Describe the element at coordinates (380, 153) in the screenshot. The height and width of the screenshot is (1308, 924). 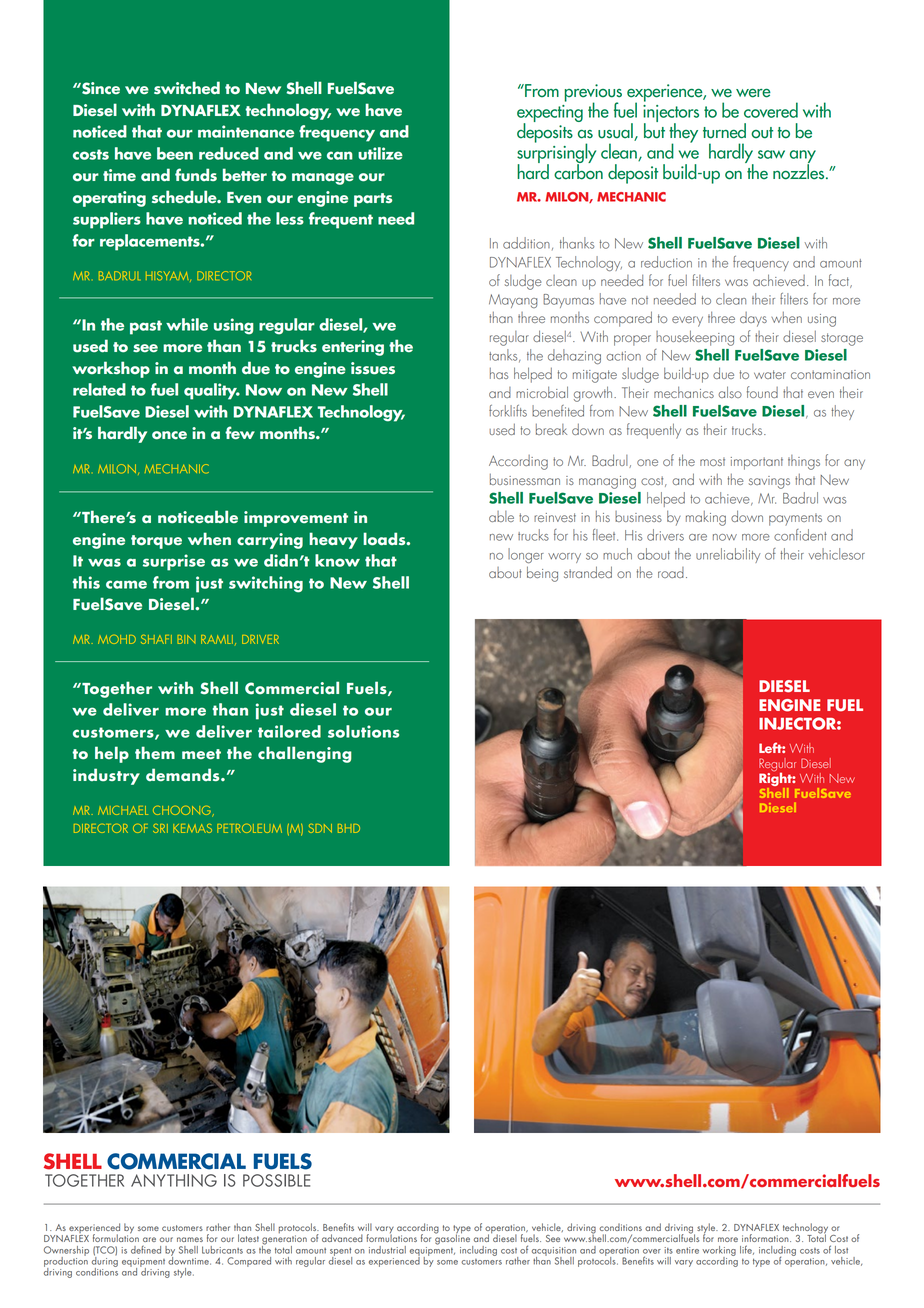
I see `utilize` at that location.
